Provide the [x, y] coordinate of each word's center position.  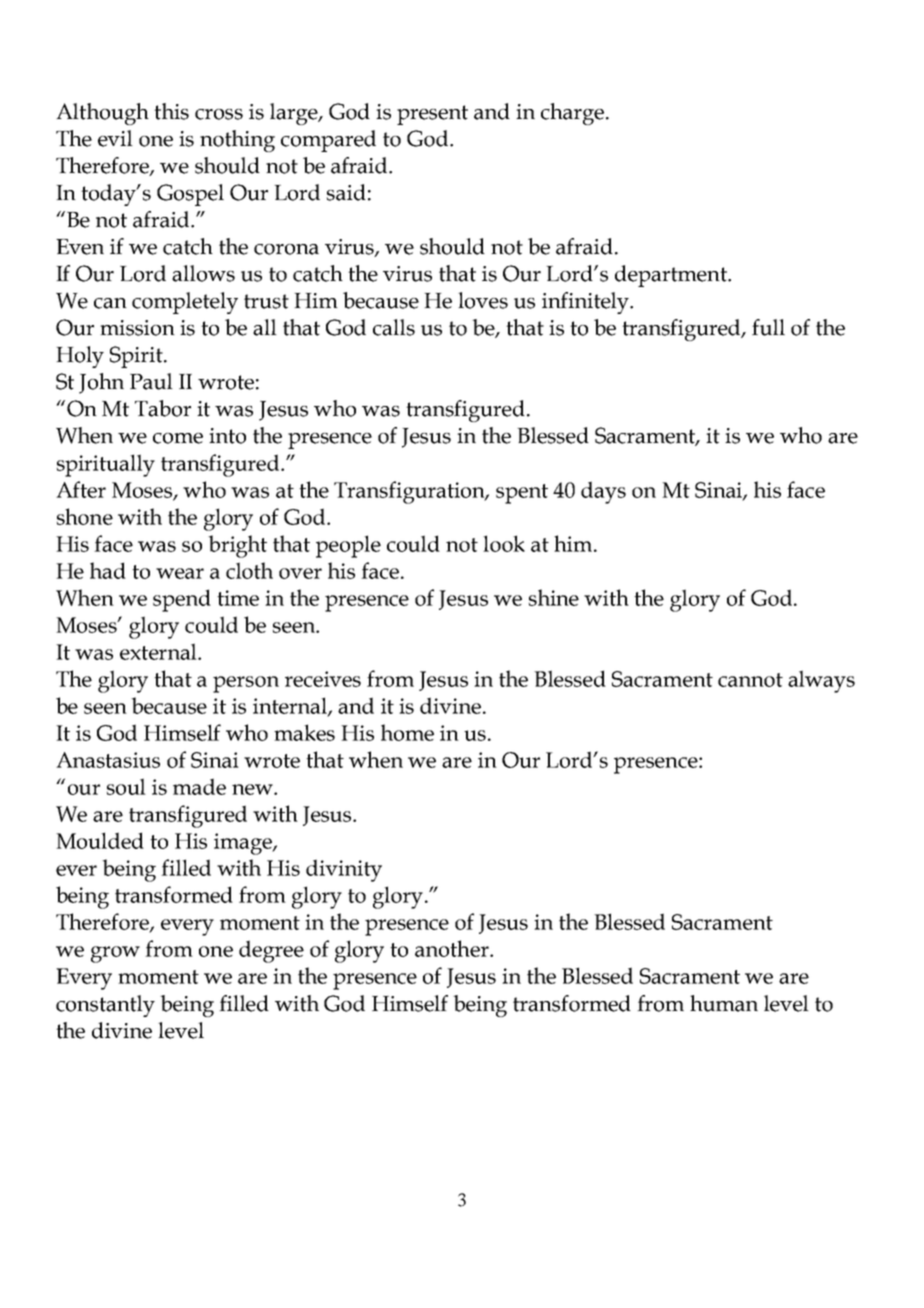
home [407, 732]
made [199, 786]
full [768, 327]
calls [394, 327]
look [504, 543]
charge [572, 114]
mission [137, 328]
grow [115, 954]
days [603, 492]
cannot [750, 680]
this [171, 111]
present [432, 115]
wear [180, 573]
